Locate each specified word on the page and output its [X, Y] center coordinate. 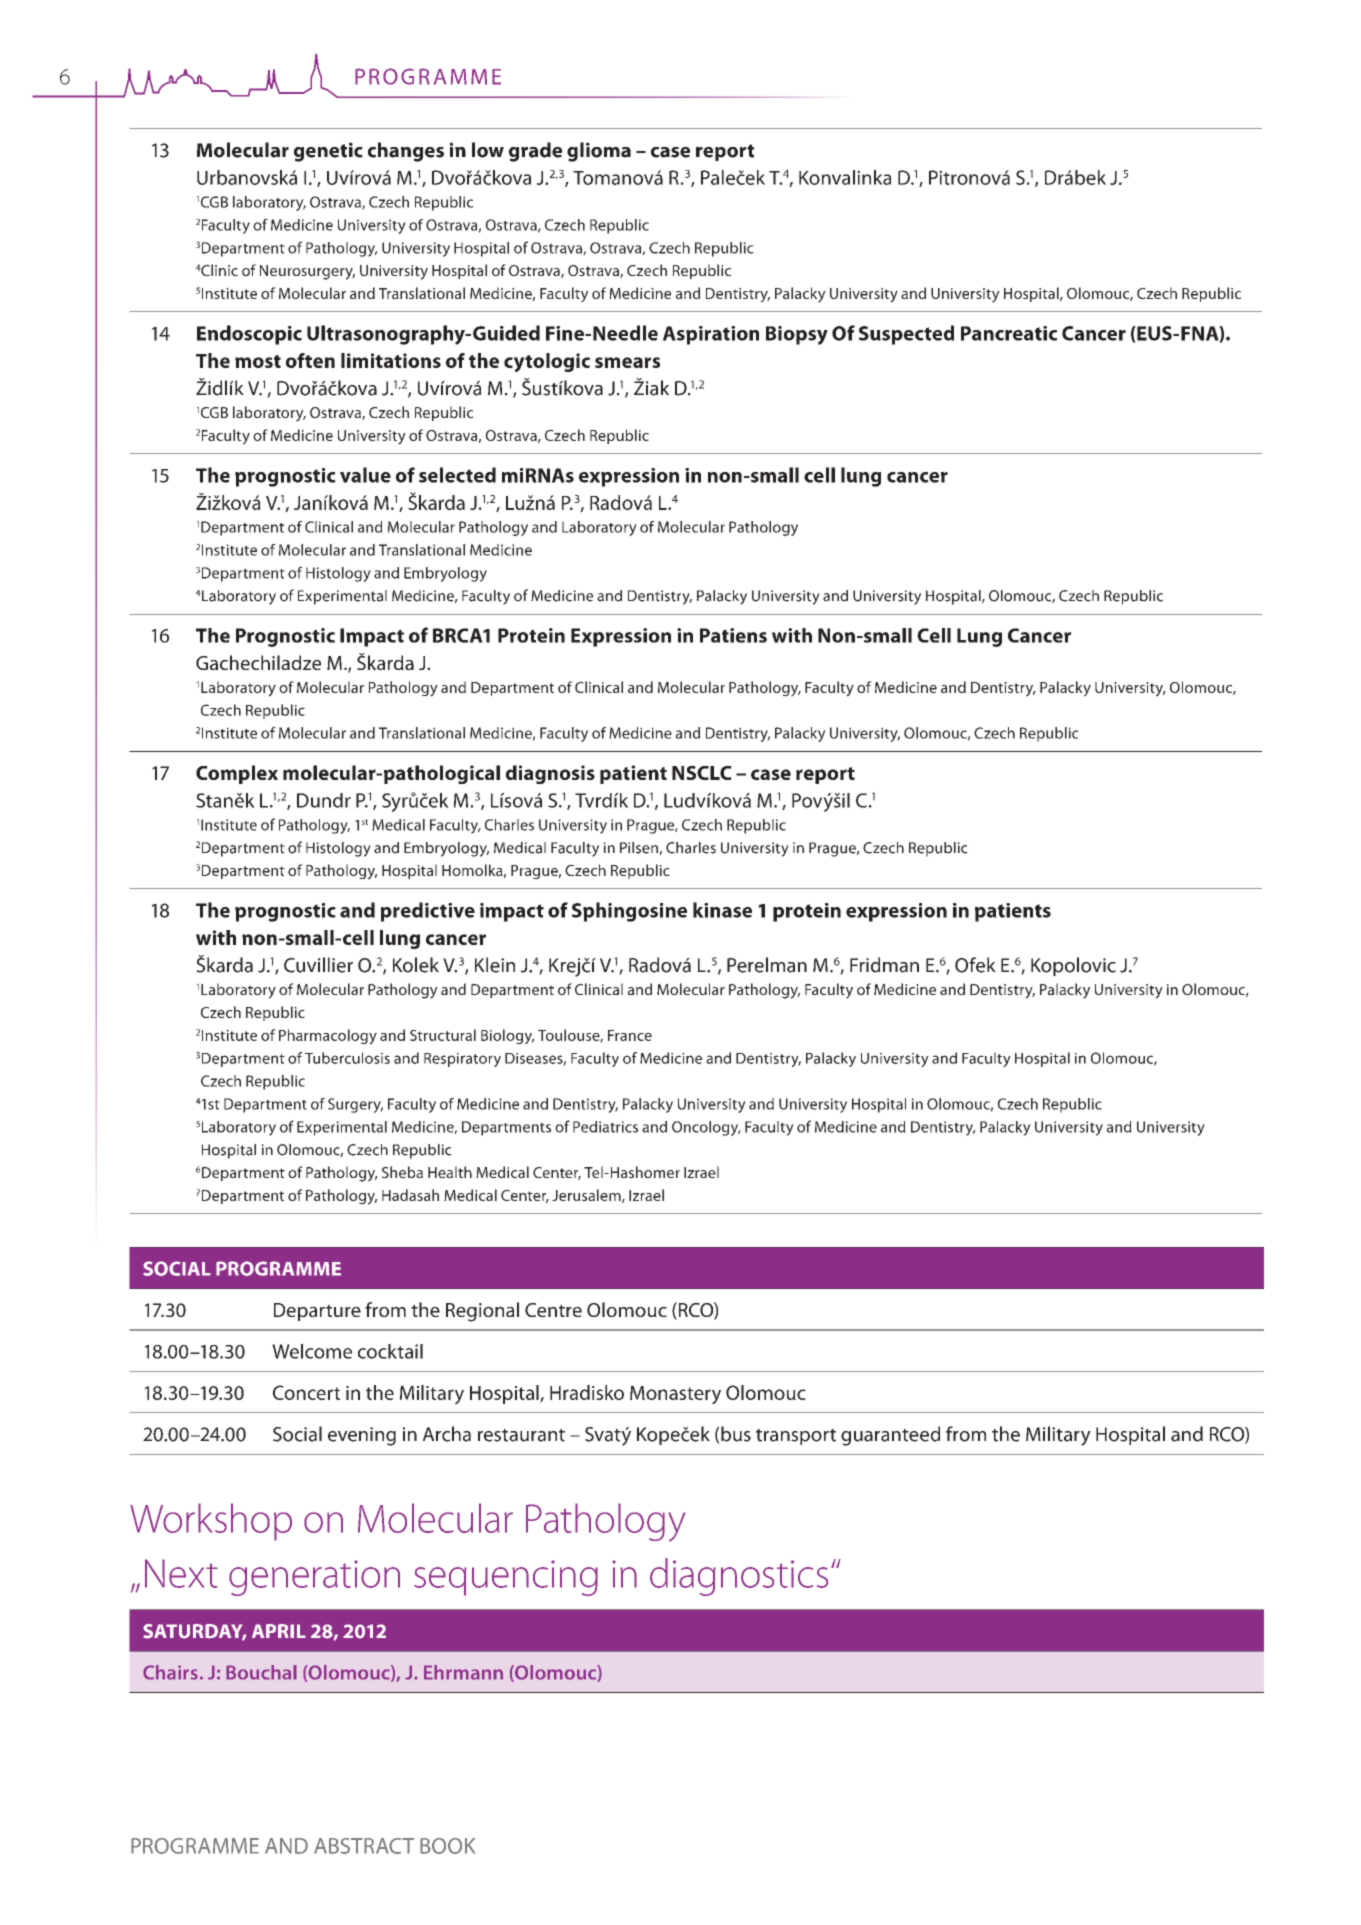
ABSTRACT [364, 1846]
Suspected [906, 335]
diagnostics [739, 1577]
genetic [328, 152]
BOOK [447, 1846]
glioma [599, 152]
